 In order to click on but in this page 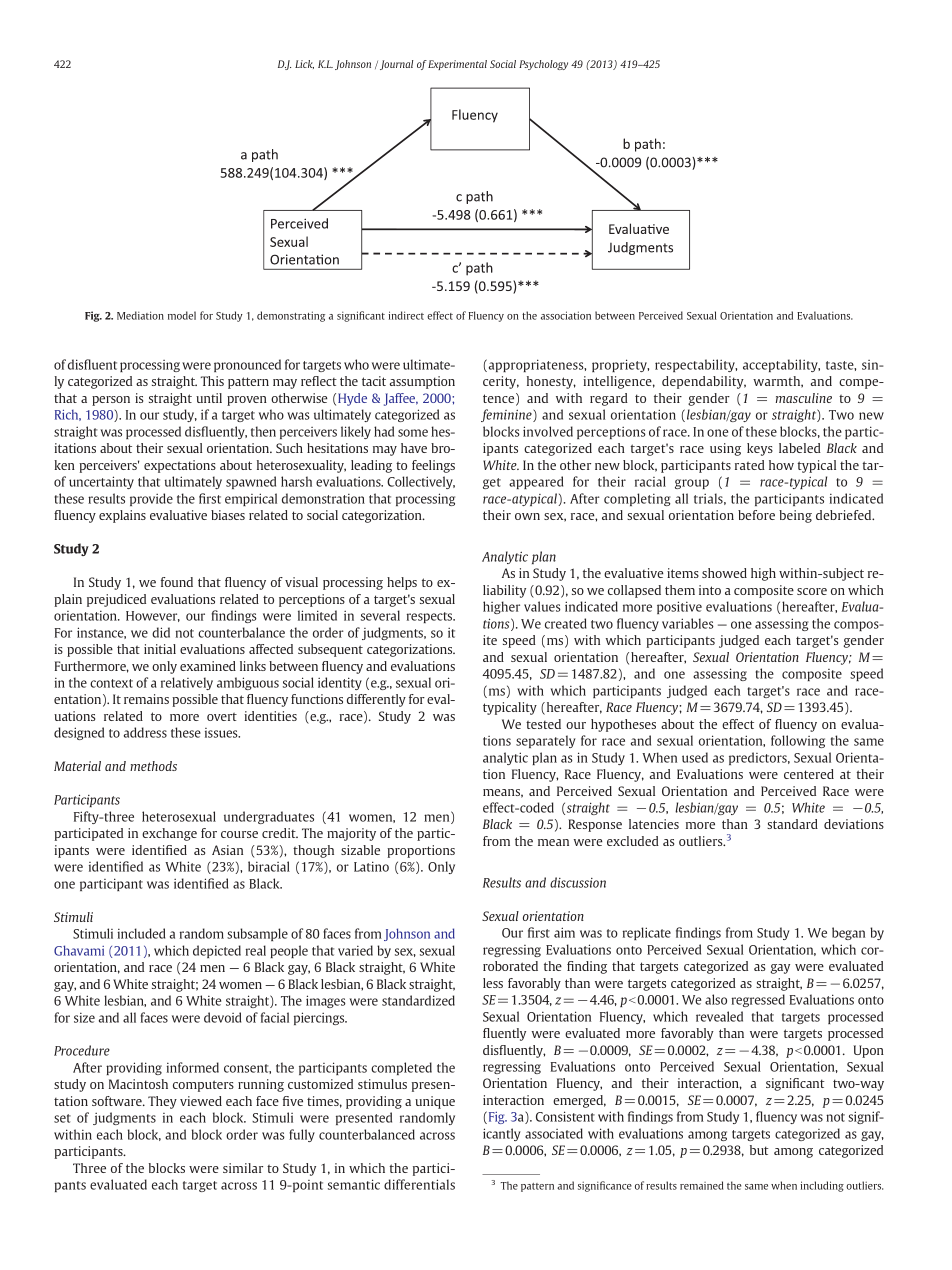, I will do `click(759, 1150)`.
